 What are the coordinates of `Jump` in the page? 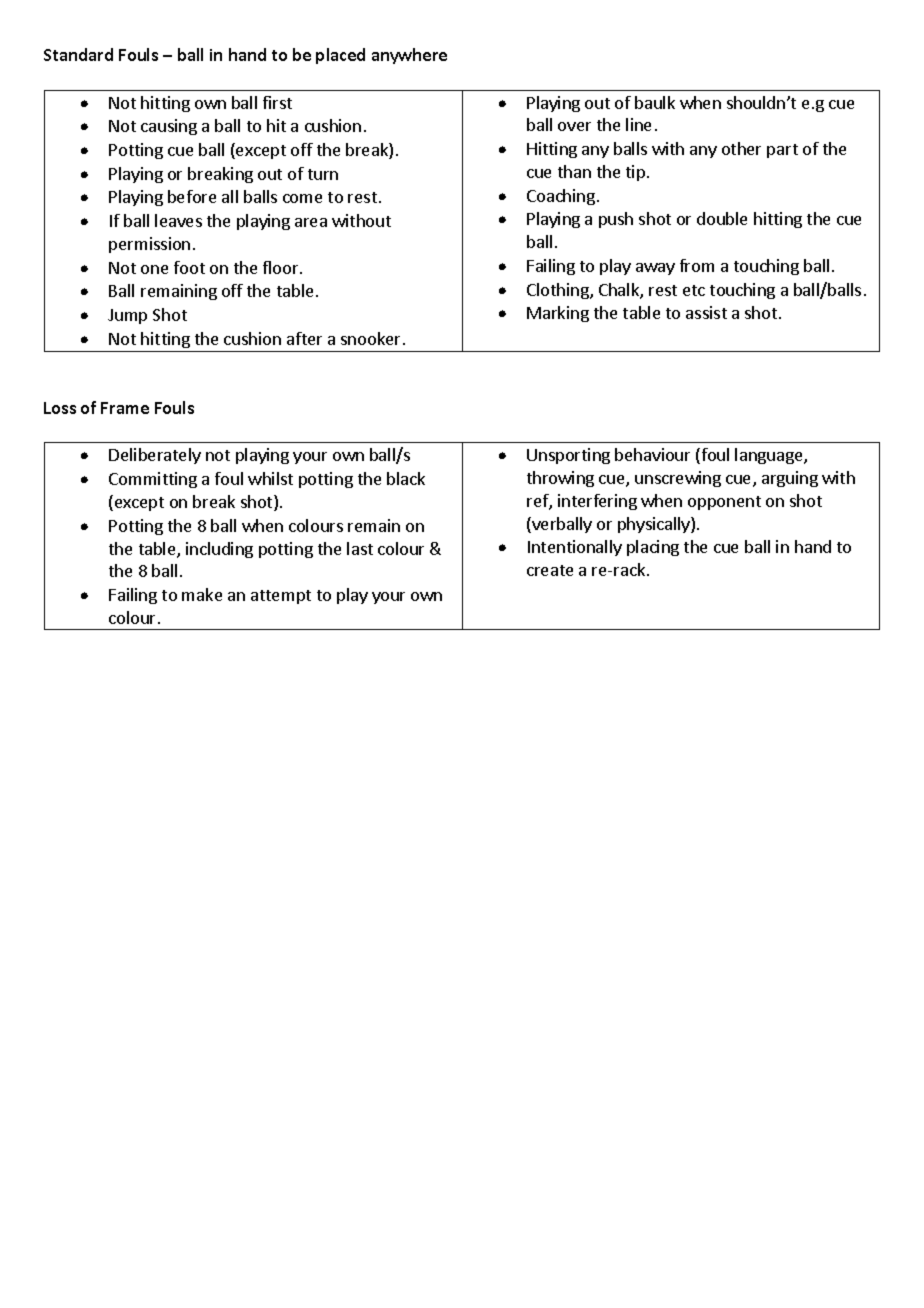 It's located at (127, 316).
